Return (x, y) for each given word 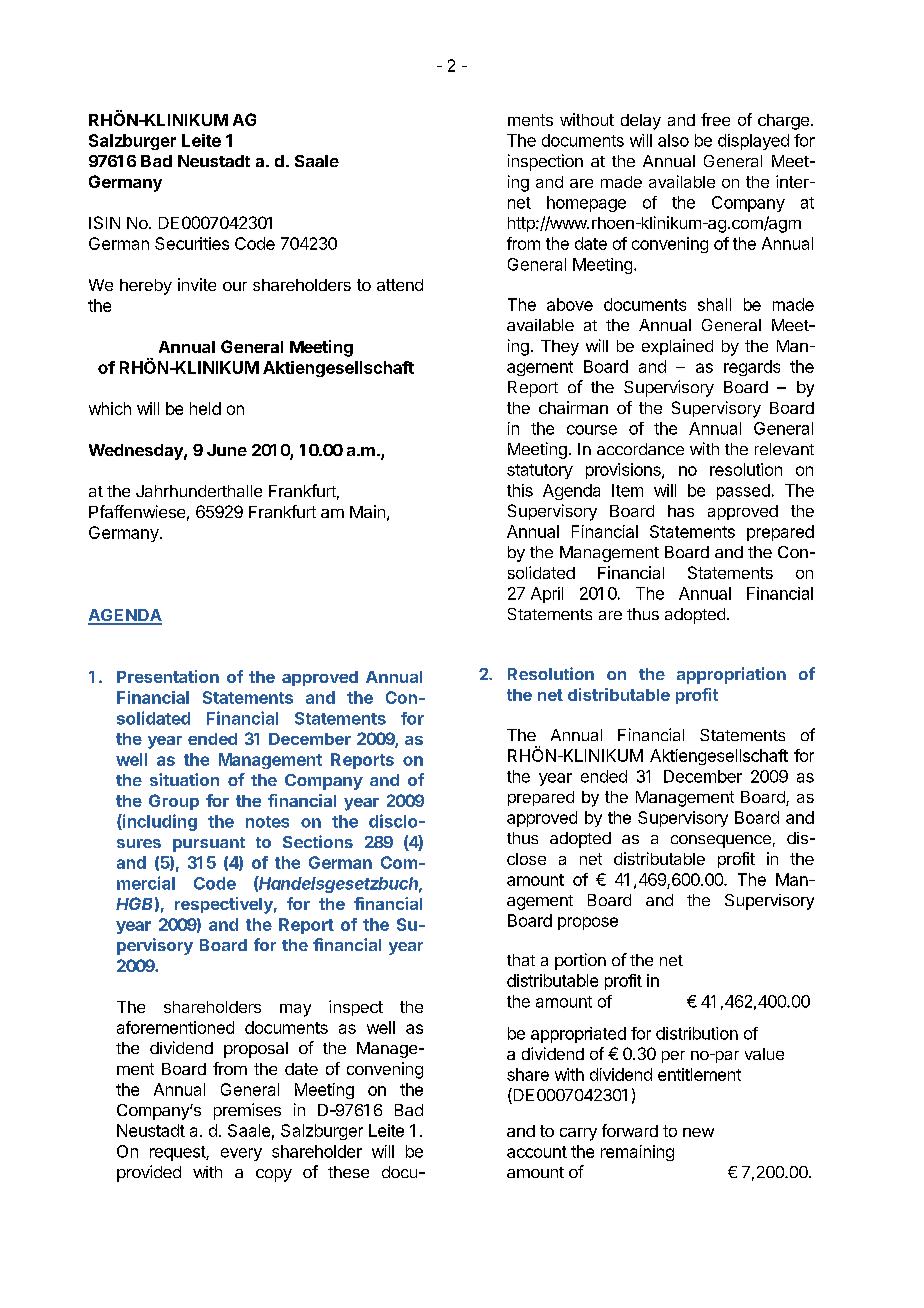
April (547, 595)
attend (400, 285)
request (178, 1153)
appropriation (731, 675)
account (537, 1152)
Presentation (168, 676)
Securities (192, 243)
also (673, 140)
